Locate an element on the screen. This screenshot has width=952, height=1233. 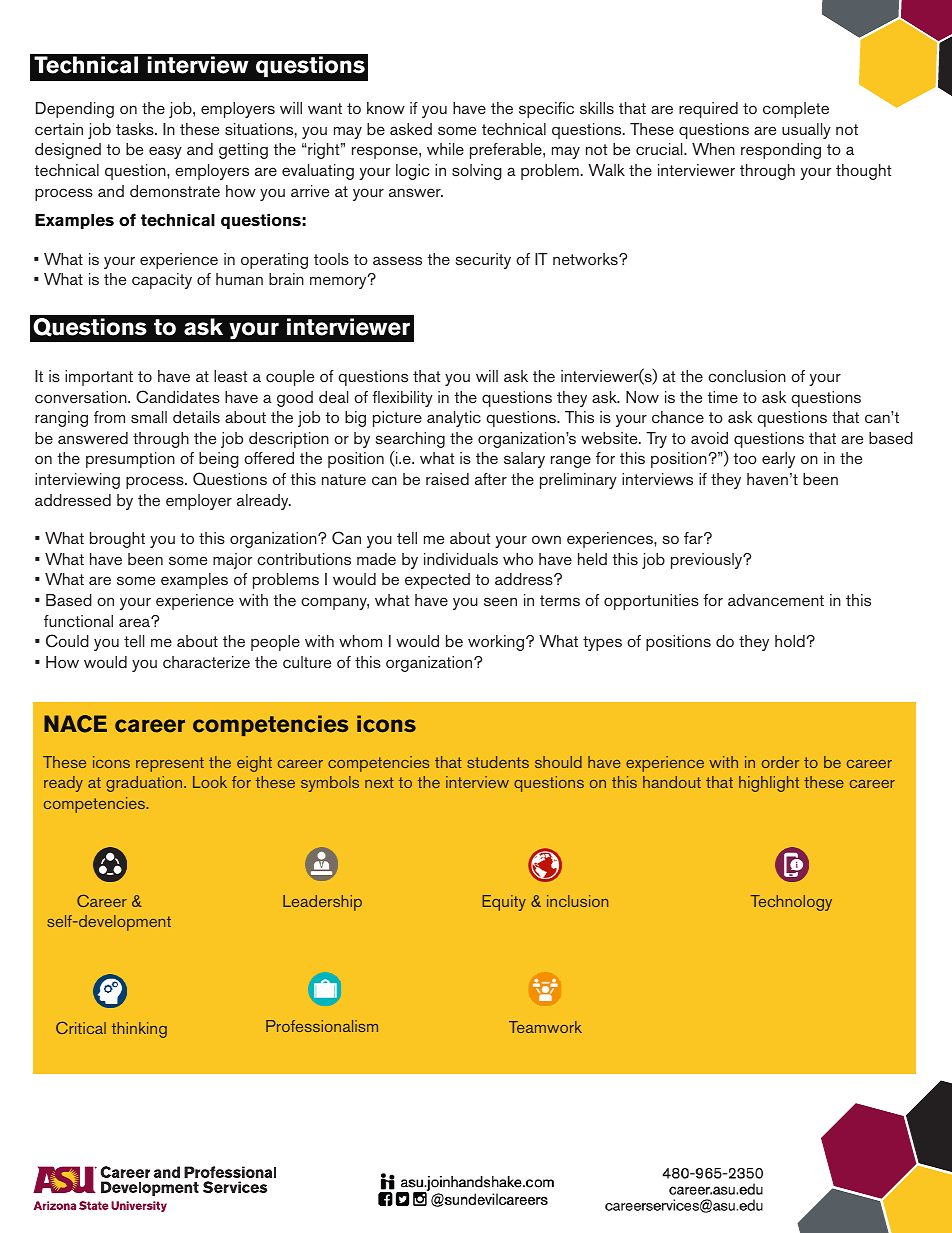
represent is located at coordinates (170, 764).
